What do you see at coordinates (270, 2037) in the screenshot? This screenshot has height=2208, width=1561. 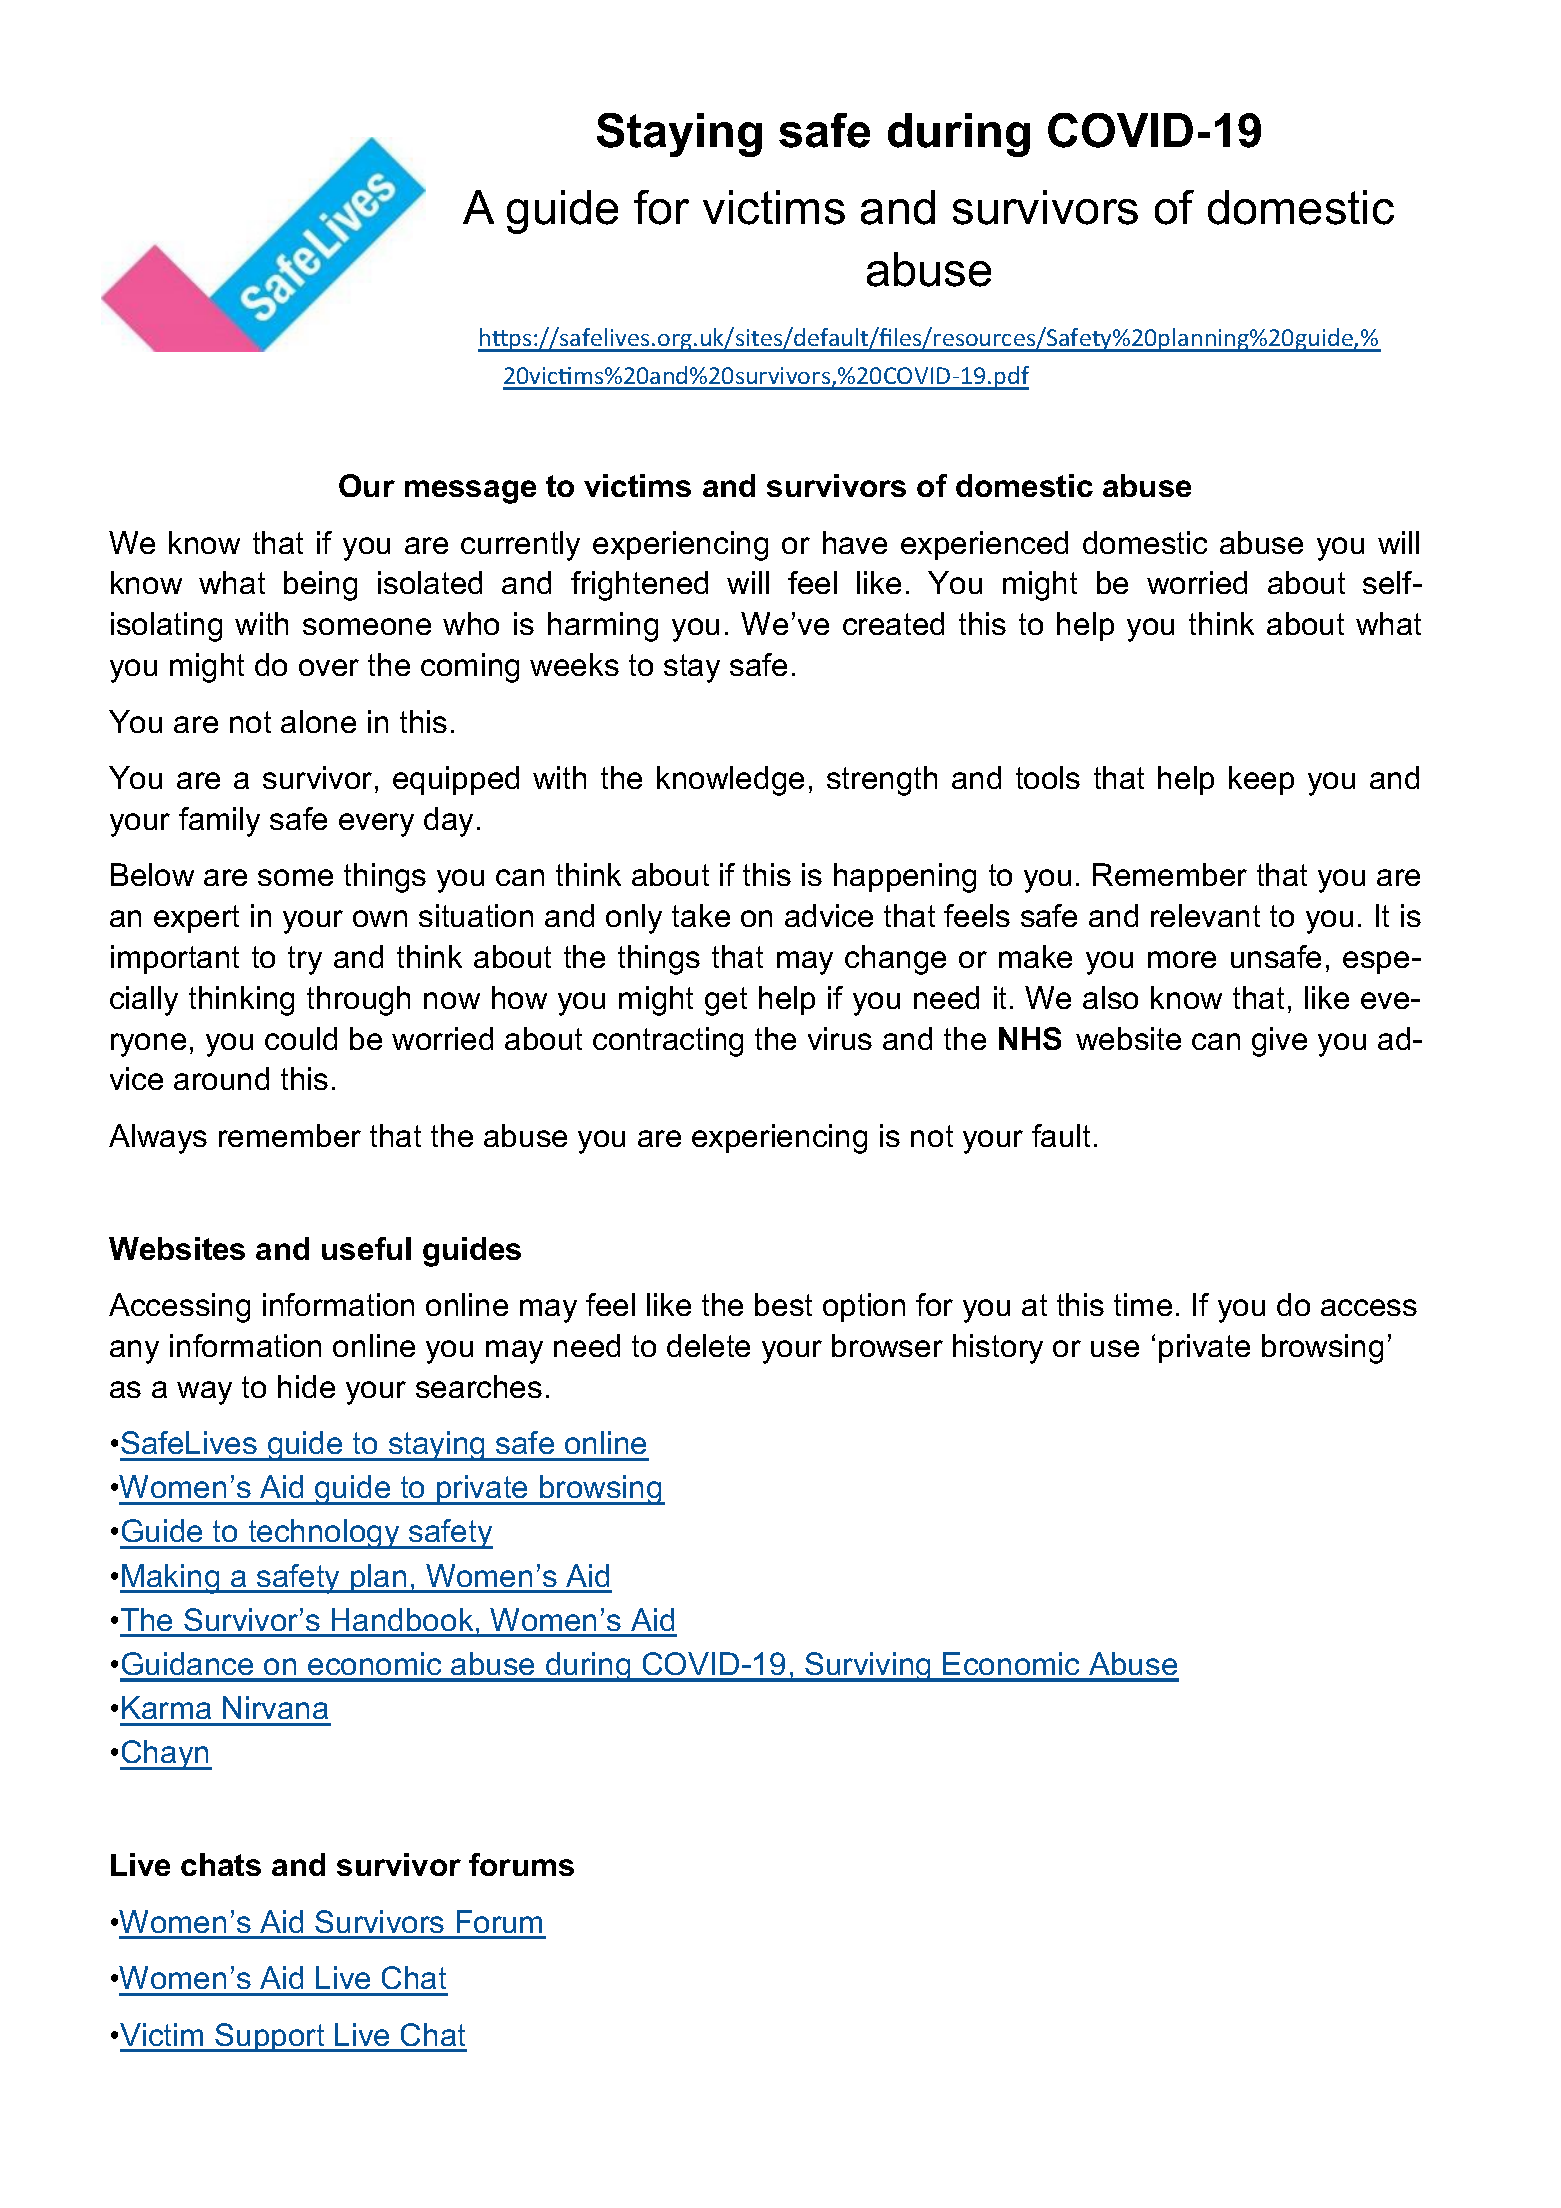 I see `Support` at bounding box center [270, 2037].
